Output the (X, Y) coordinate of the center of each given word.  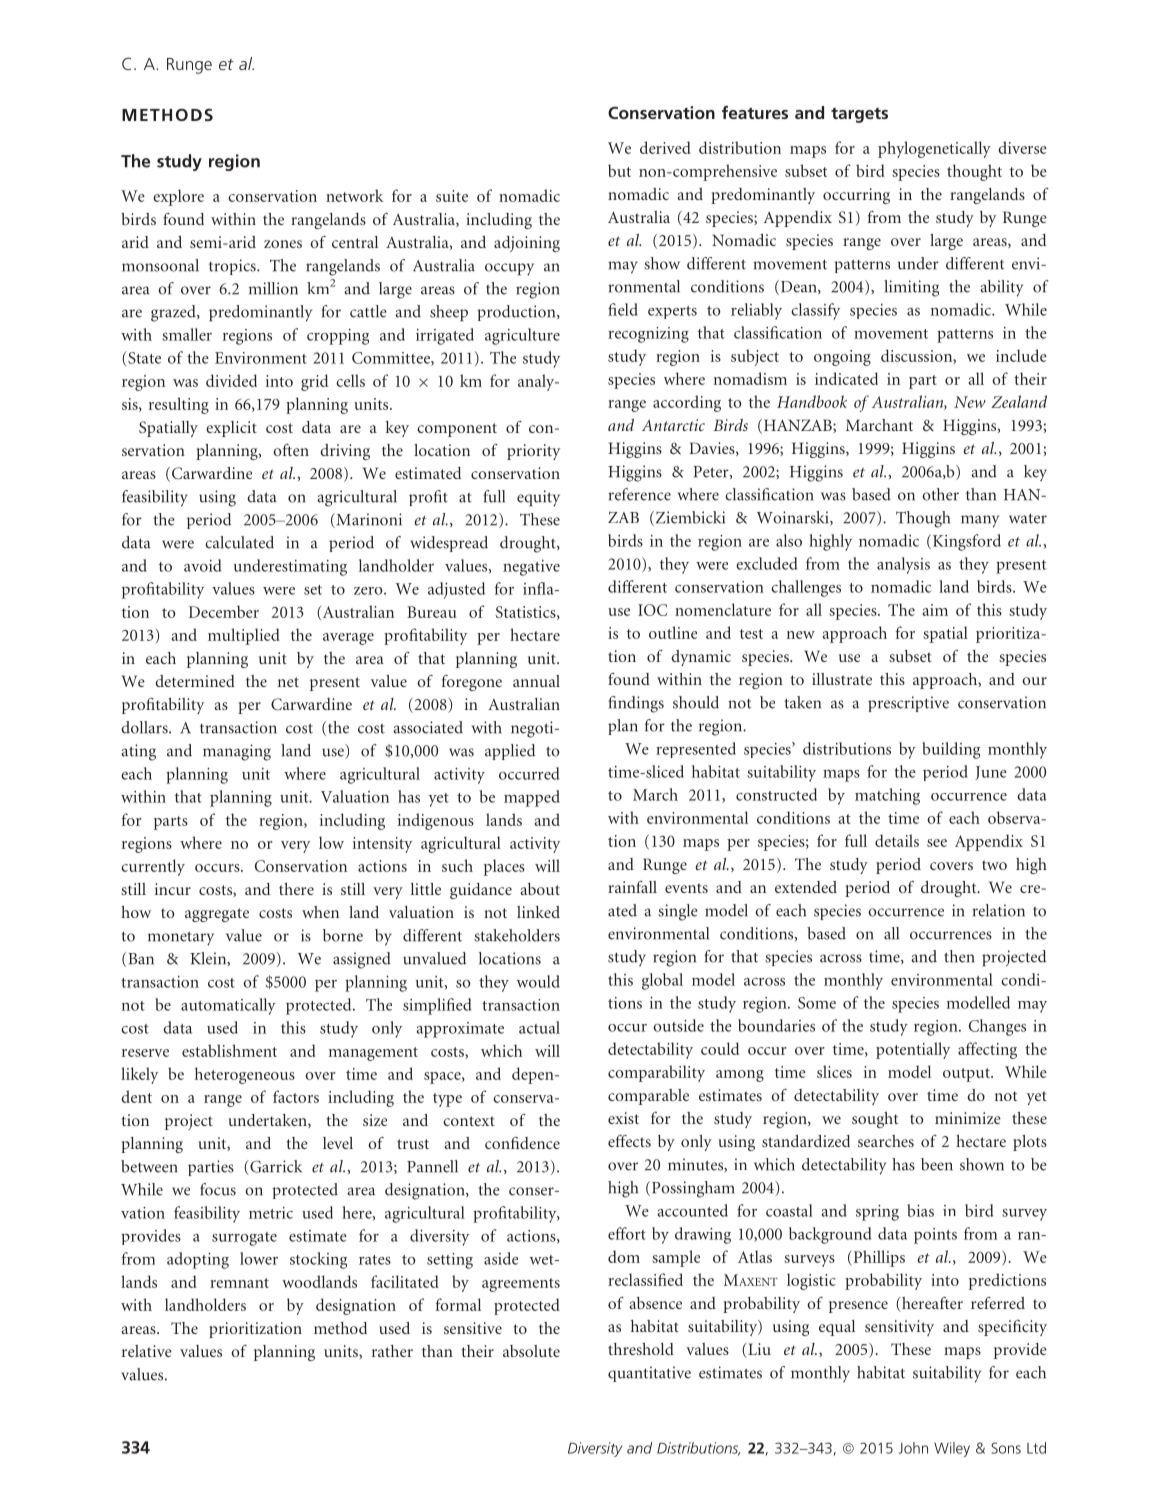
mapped (532, 798)
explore (178, 197)
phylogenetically (934, 149)
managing (237, 752)
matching (887, 796)
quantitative (649, 1374)
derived (665, 147)
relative (147, 1351)
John (913, 1448)
